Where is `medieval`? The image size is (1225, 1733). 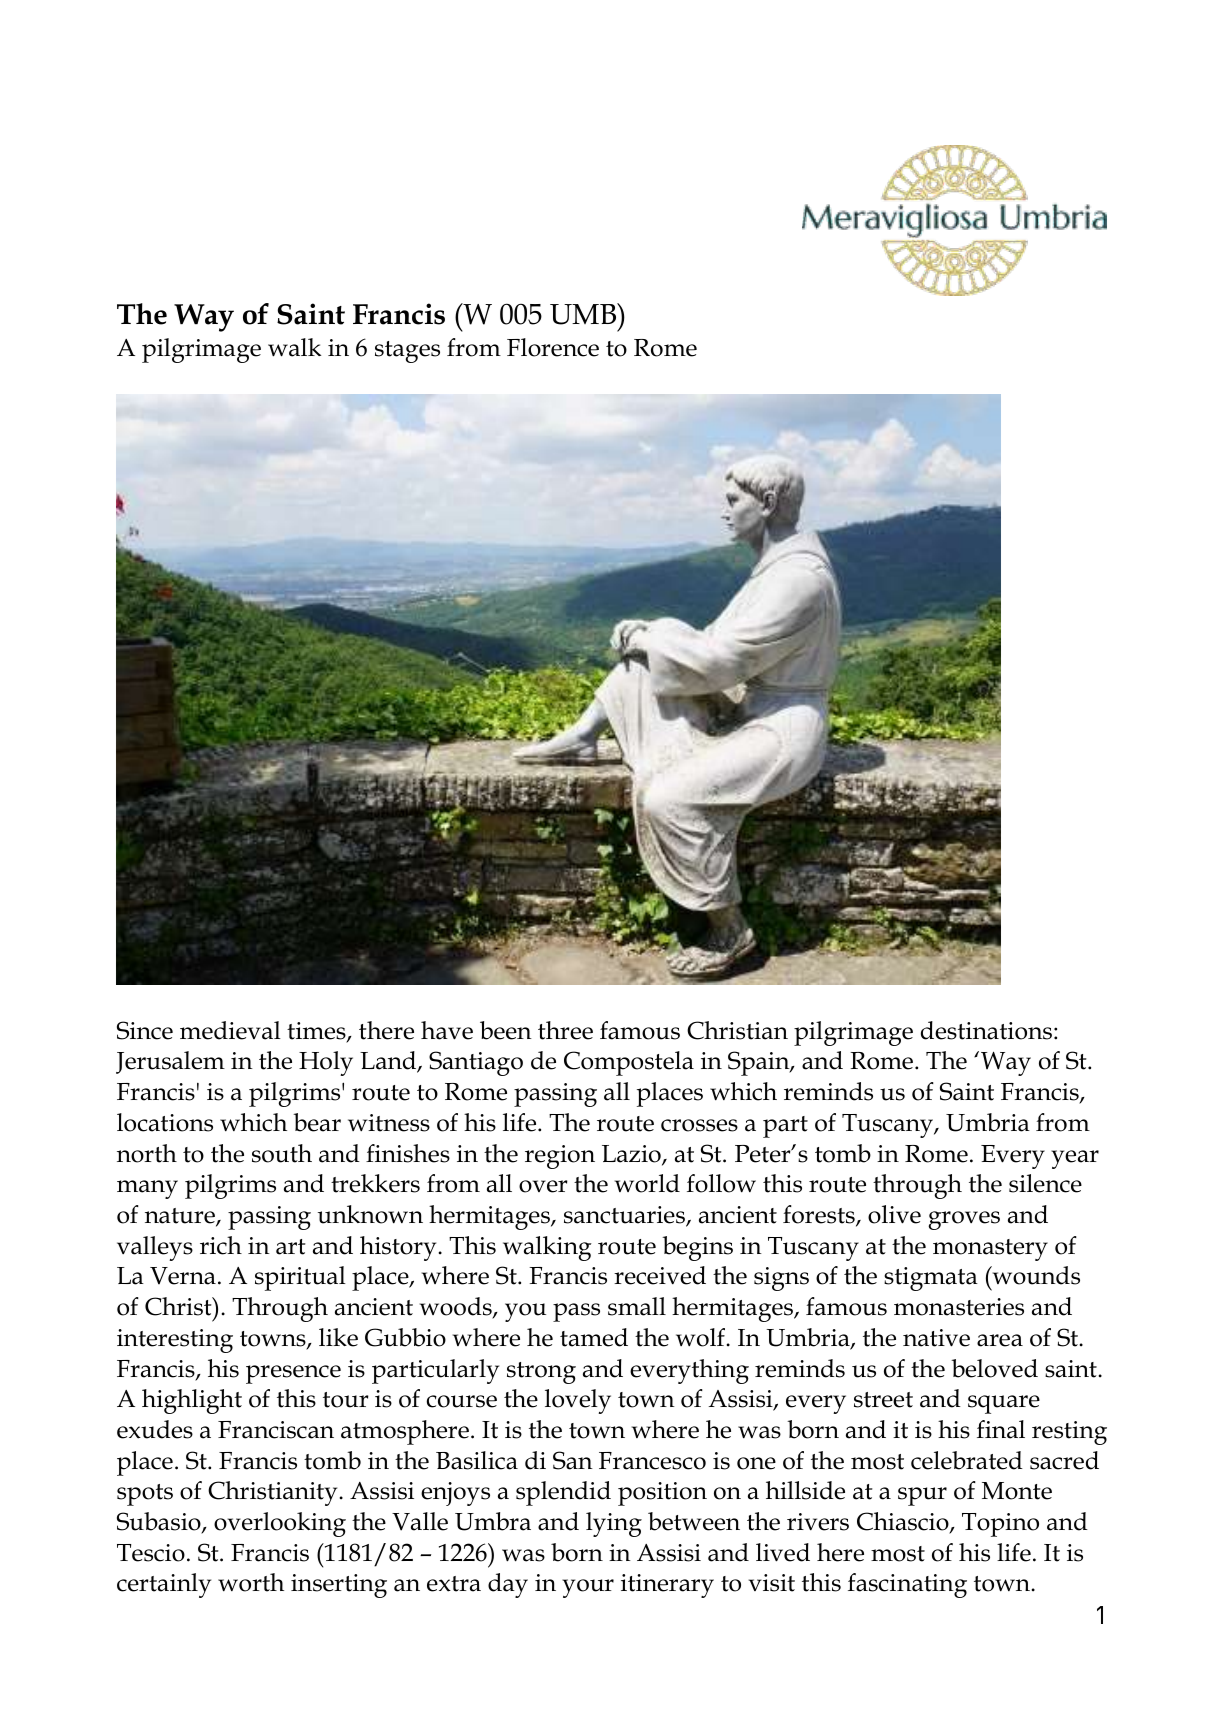 medieval is located at coordinates (230, 1030).
